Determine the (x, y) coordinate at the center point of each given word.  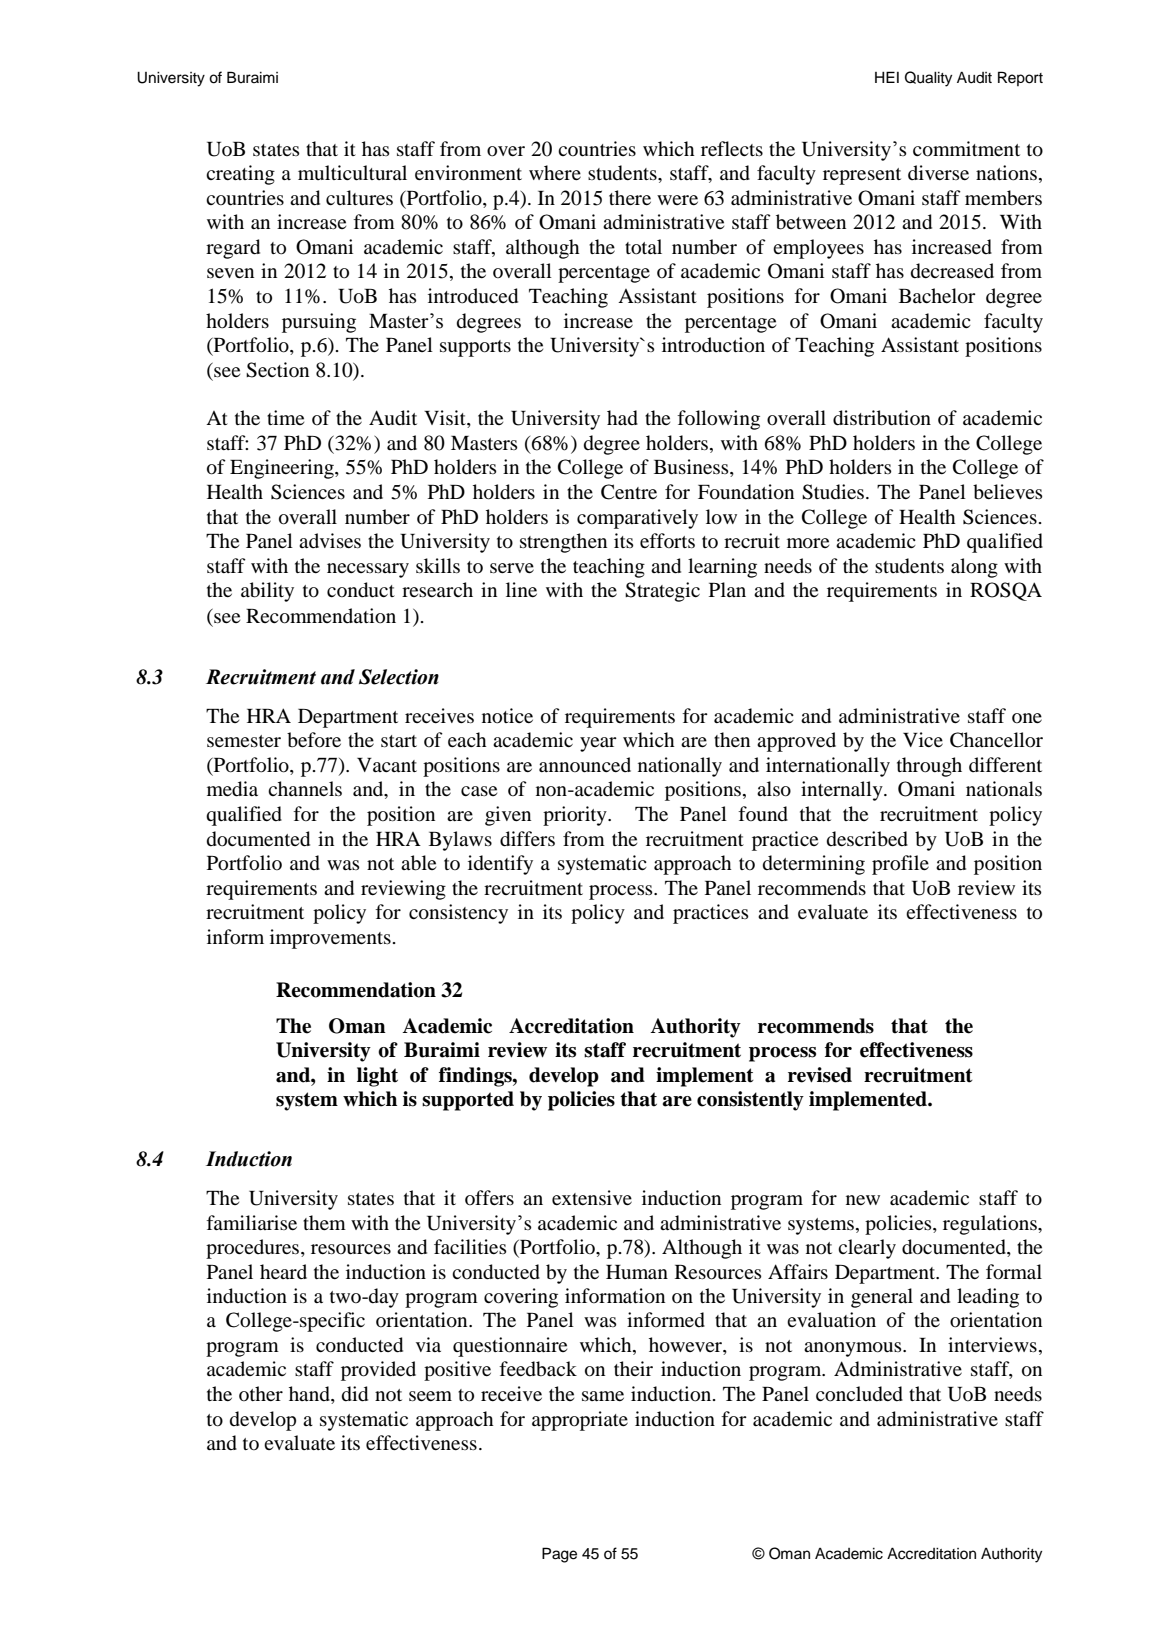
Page (559, 1555)
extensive (592, 1197)
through (929, 767)
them (324, 1222)
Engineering (283, 469)
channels (305, 788)
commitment (966, 149)
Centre (629, 492)
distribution (882, 418)
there (630, 197)
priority (576, 816)
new (863, 1200)
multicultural (352, 173)
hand (310, 1395)
